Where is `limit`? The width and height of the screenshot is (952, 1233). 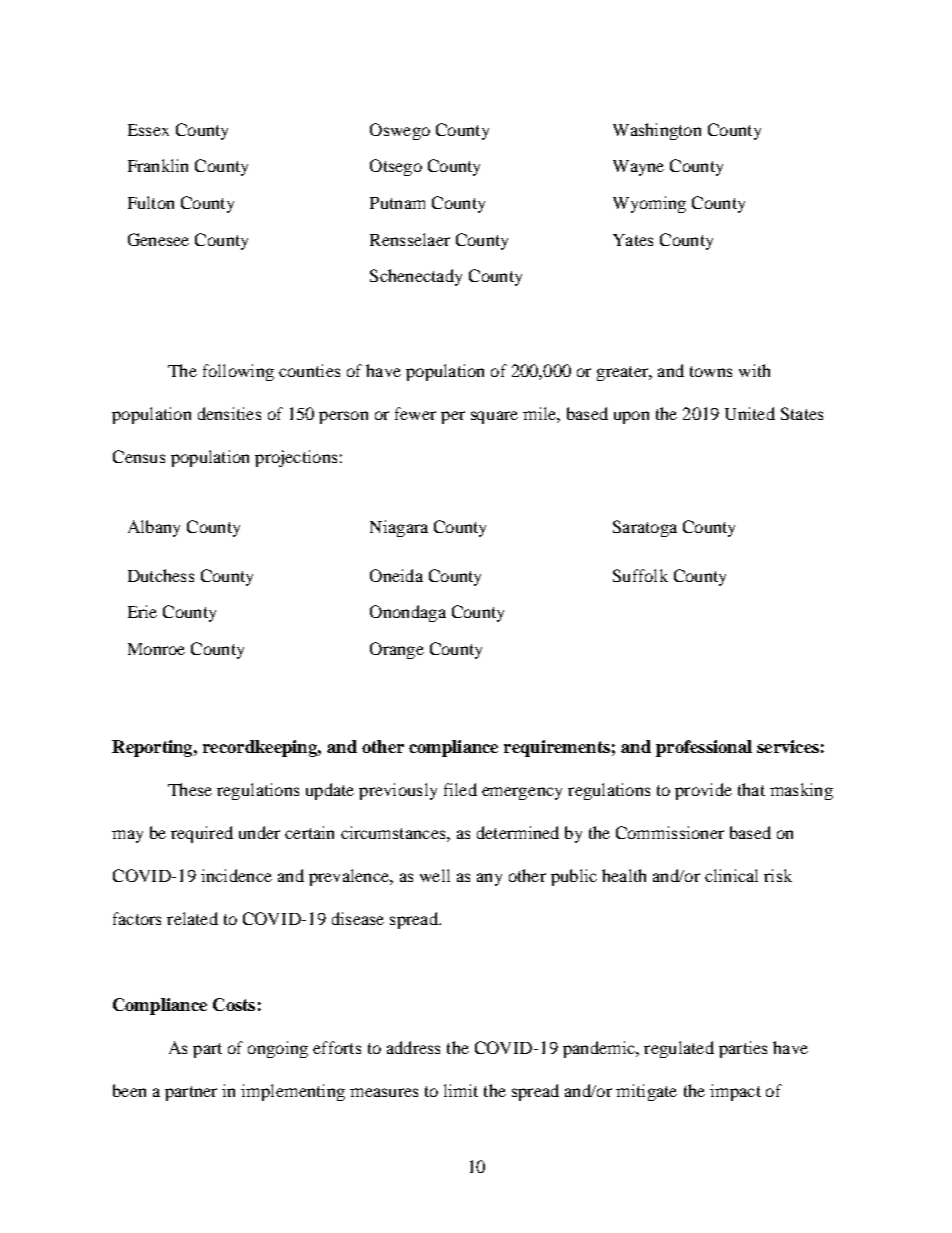
limit is located at coordinates (461, 1090).
